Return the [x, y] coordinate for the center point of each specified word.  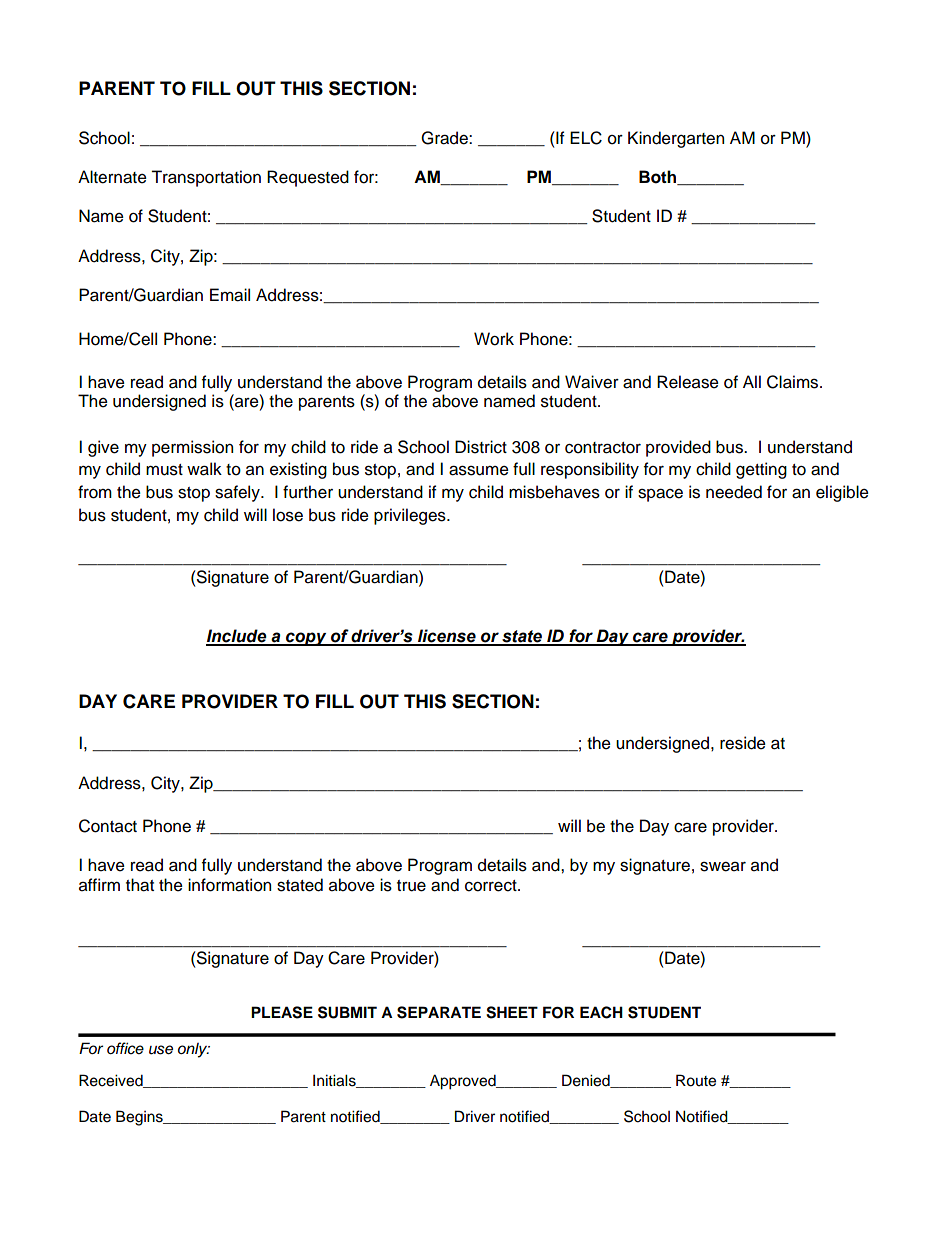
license [447, 637]
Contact [108, 826]
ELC [586, 138]
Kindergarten [676, 139]
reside [743, 743]
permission [192, 448]
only [194, 1050]
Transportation [206, 178]
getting [761, 470]
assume [479, 470]
